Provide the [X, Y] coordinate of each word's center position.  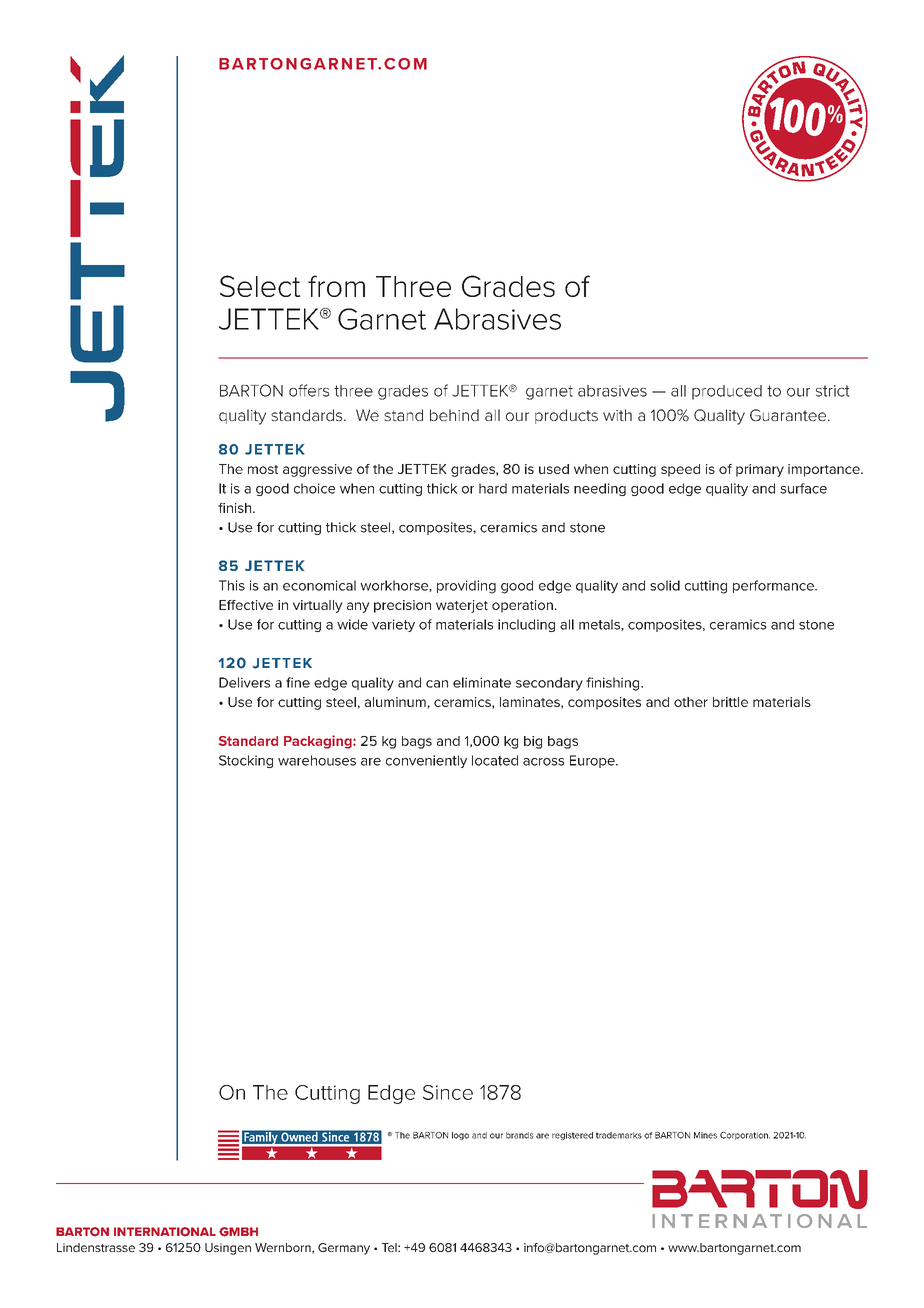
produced [727, 392]
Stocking [246, 761]
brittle [730, 702]
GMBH [238, 1232]
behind [454, 415]
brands [519, 1135]
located [495, 760]
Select [260, 286]
